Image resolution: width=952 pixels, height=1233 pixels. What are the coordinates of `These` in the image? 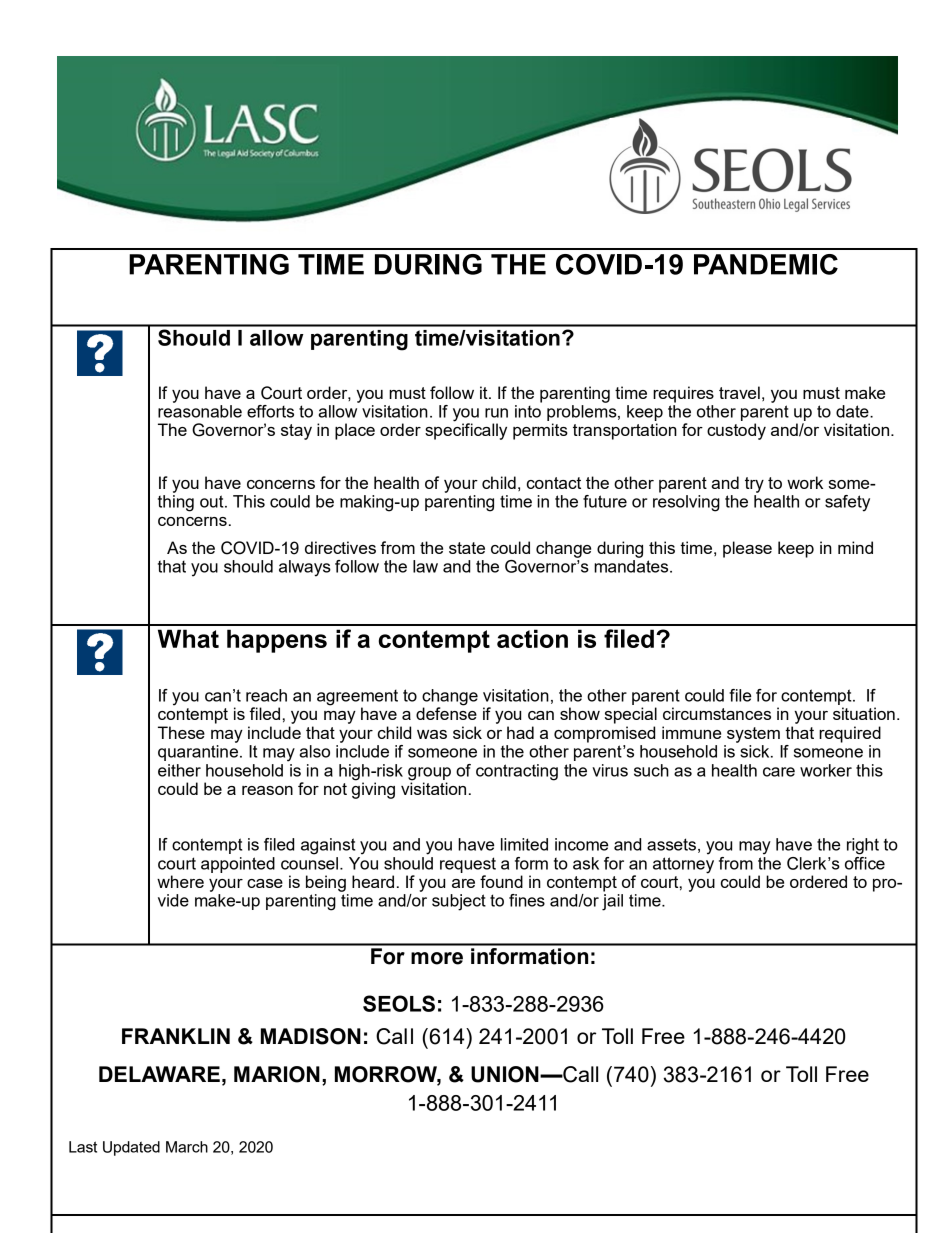 It's located at (181, 732).
